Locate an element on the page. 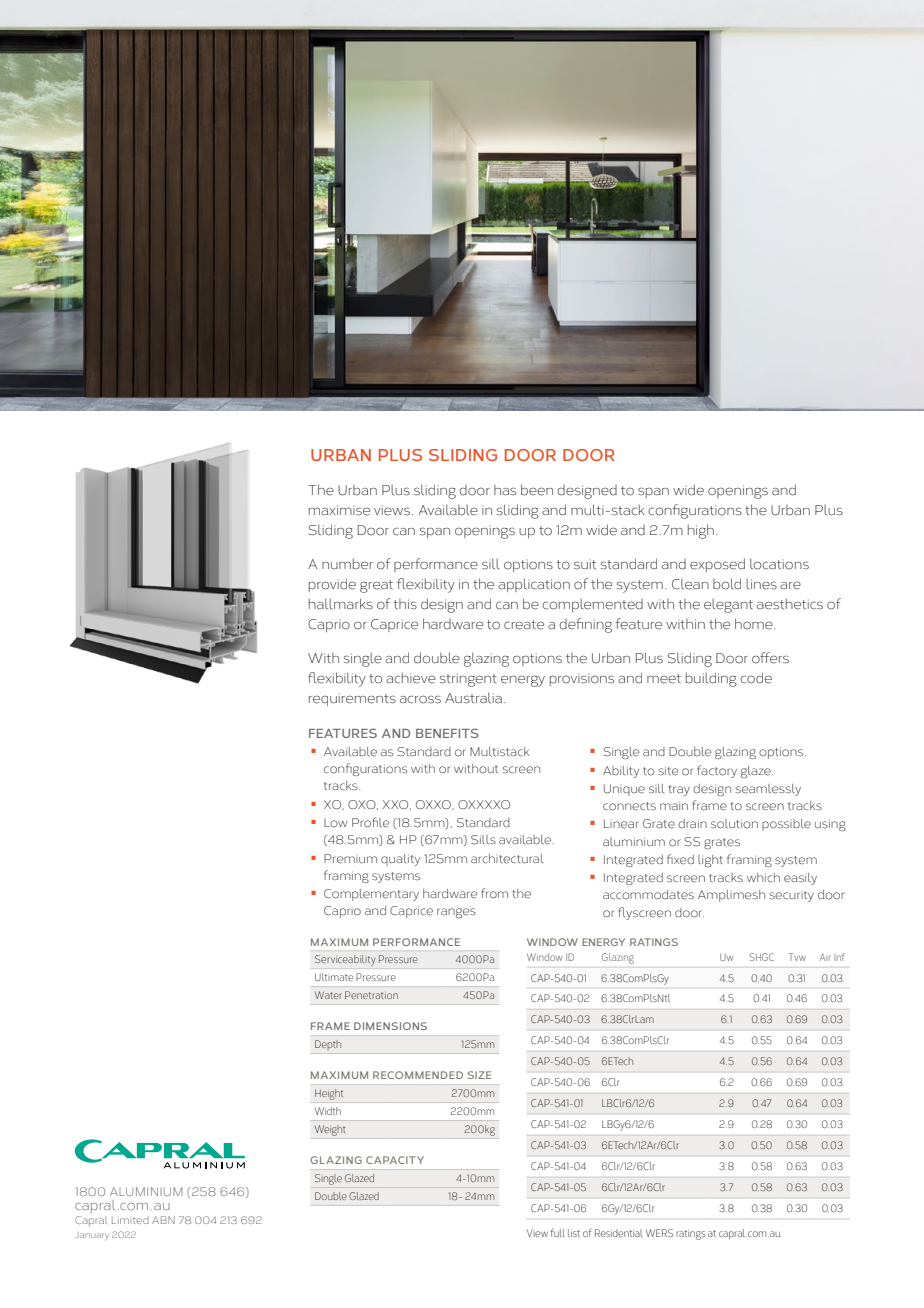 The width and height of the page is (924, 1308). Residential is located at coordinates (618, 1233).
